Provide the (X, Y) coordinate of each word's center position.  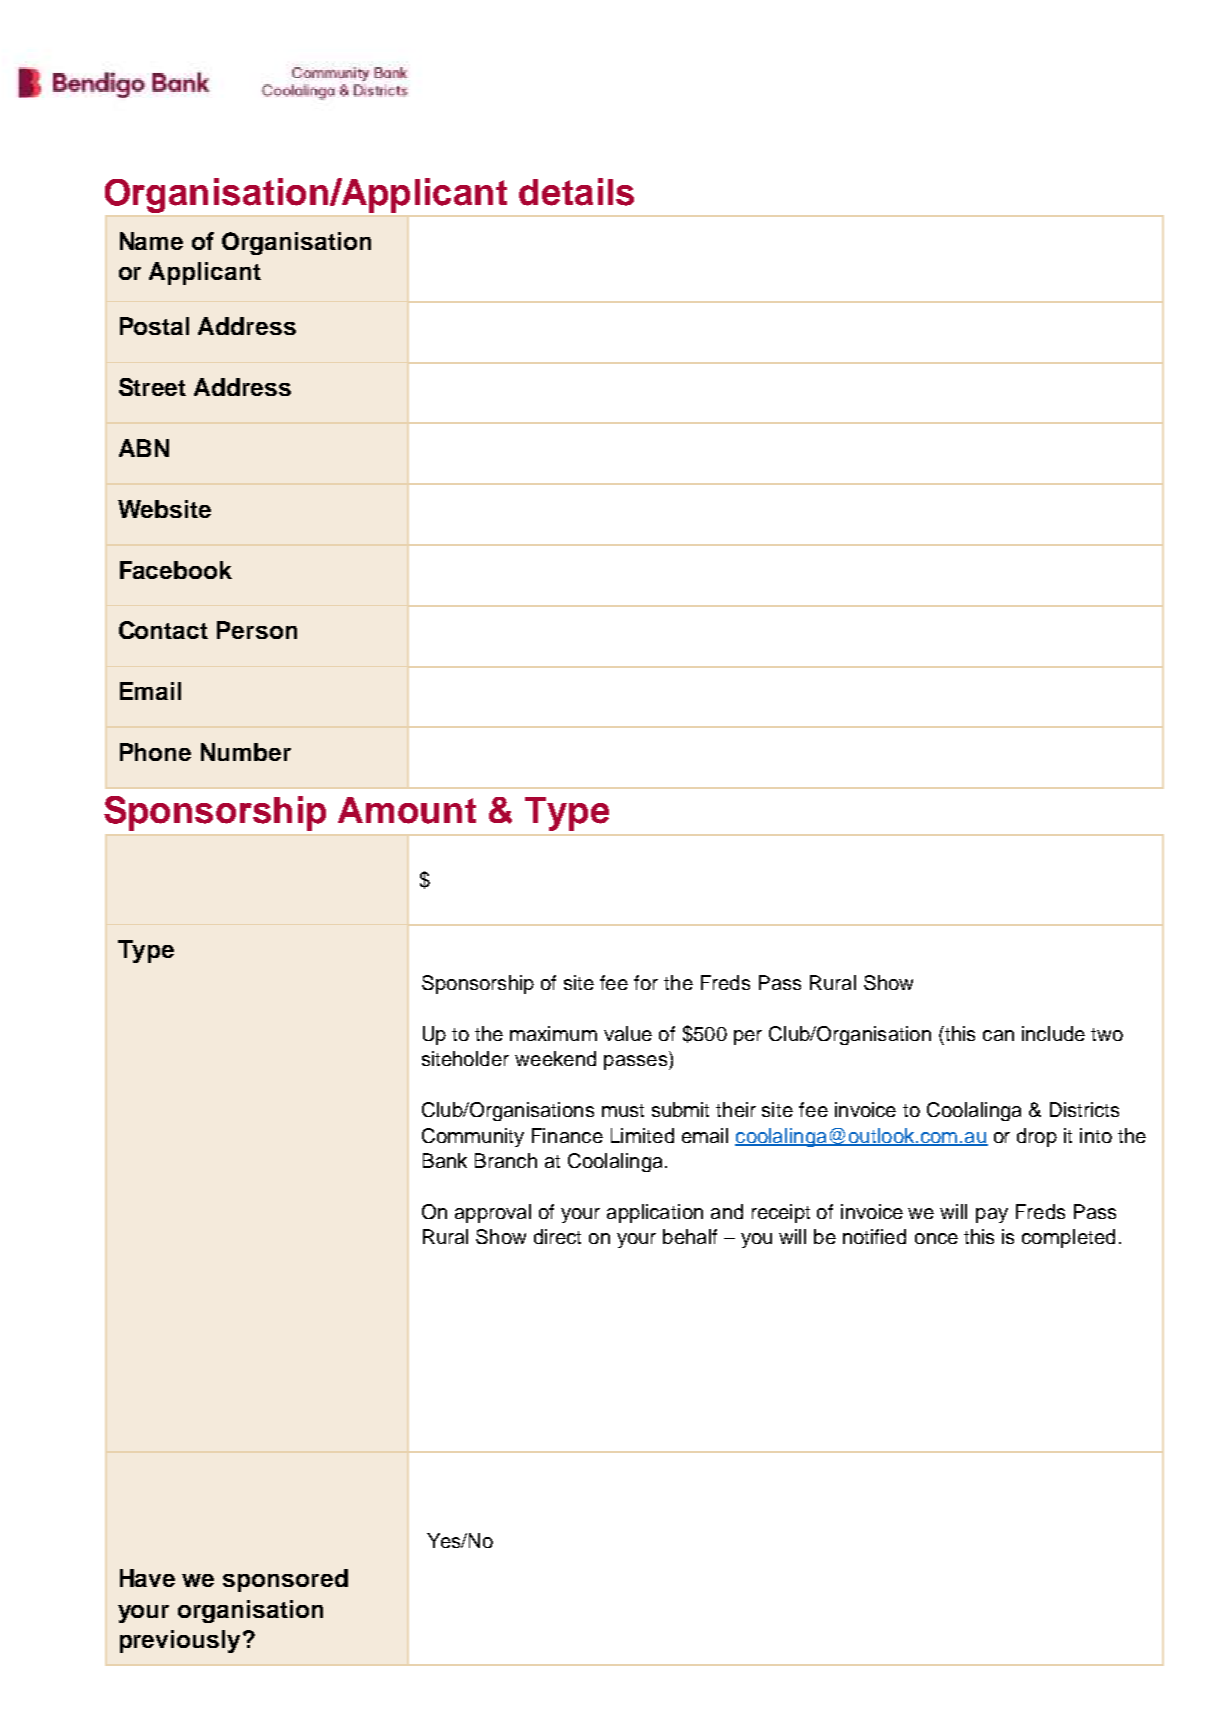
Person (257, 630)
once (936, 1238)
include (1053, 1033)
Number (246, 752)
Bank (445, 1160)
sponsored (285, 1580)
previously (180, 1641)
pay (992, 1215)
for (646, 982)
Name (151, 241)
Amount (407, 810)
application (655, 1213)
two (1107, 1034)
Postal (154, 326)
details (576, 192)
